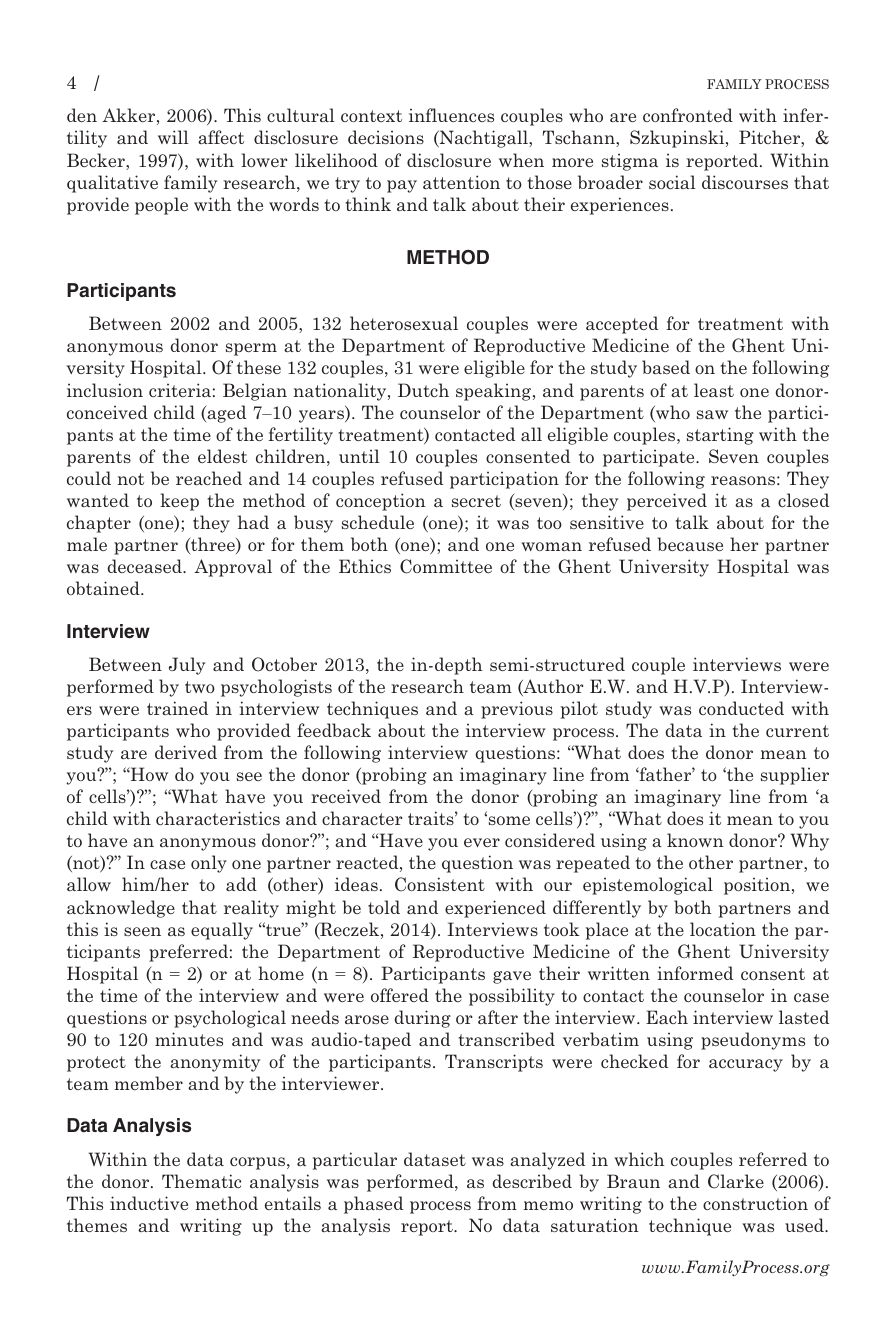 This screenshot has height=1340, width=896. I want to click on influences, so click(451, 115).
